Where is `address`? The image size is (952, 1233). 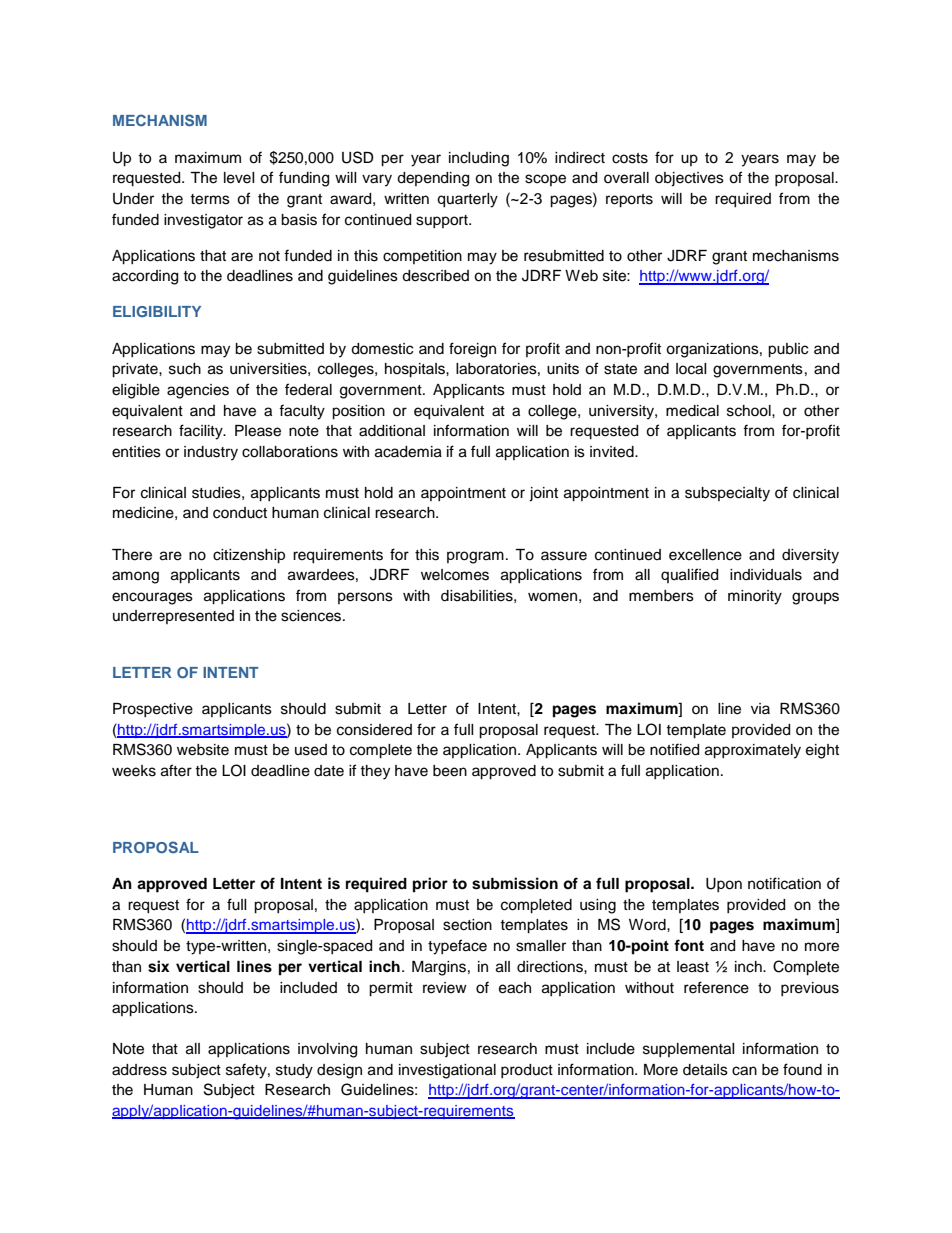
address is located at coordinates (139, 1070).
